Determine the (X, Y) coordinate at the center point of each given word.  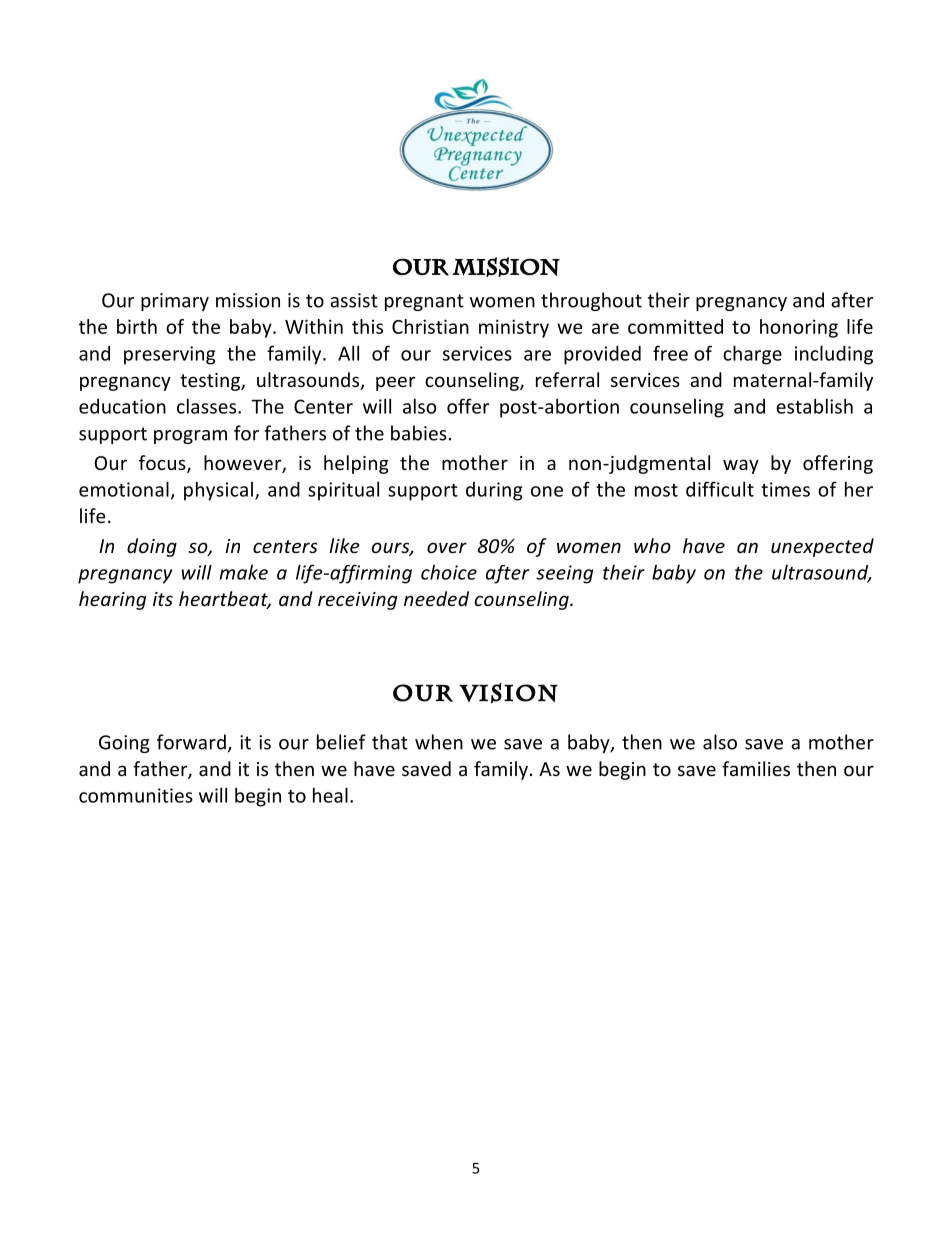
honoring (799, 328)
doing (152, 547)
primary (175, 302)
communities (136, 795)
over (447, 547)
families (756, 768)
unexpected (822, 547)
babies (419, 433)
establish (814, 406)
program (190, 437)
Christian (430, 326)
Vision (508, 693)
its (163, 599)
